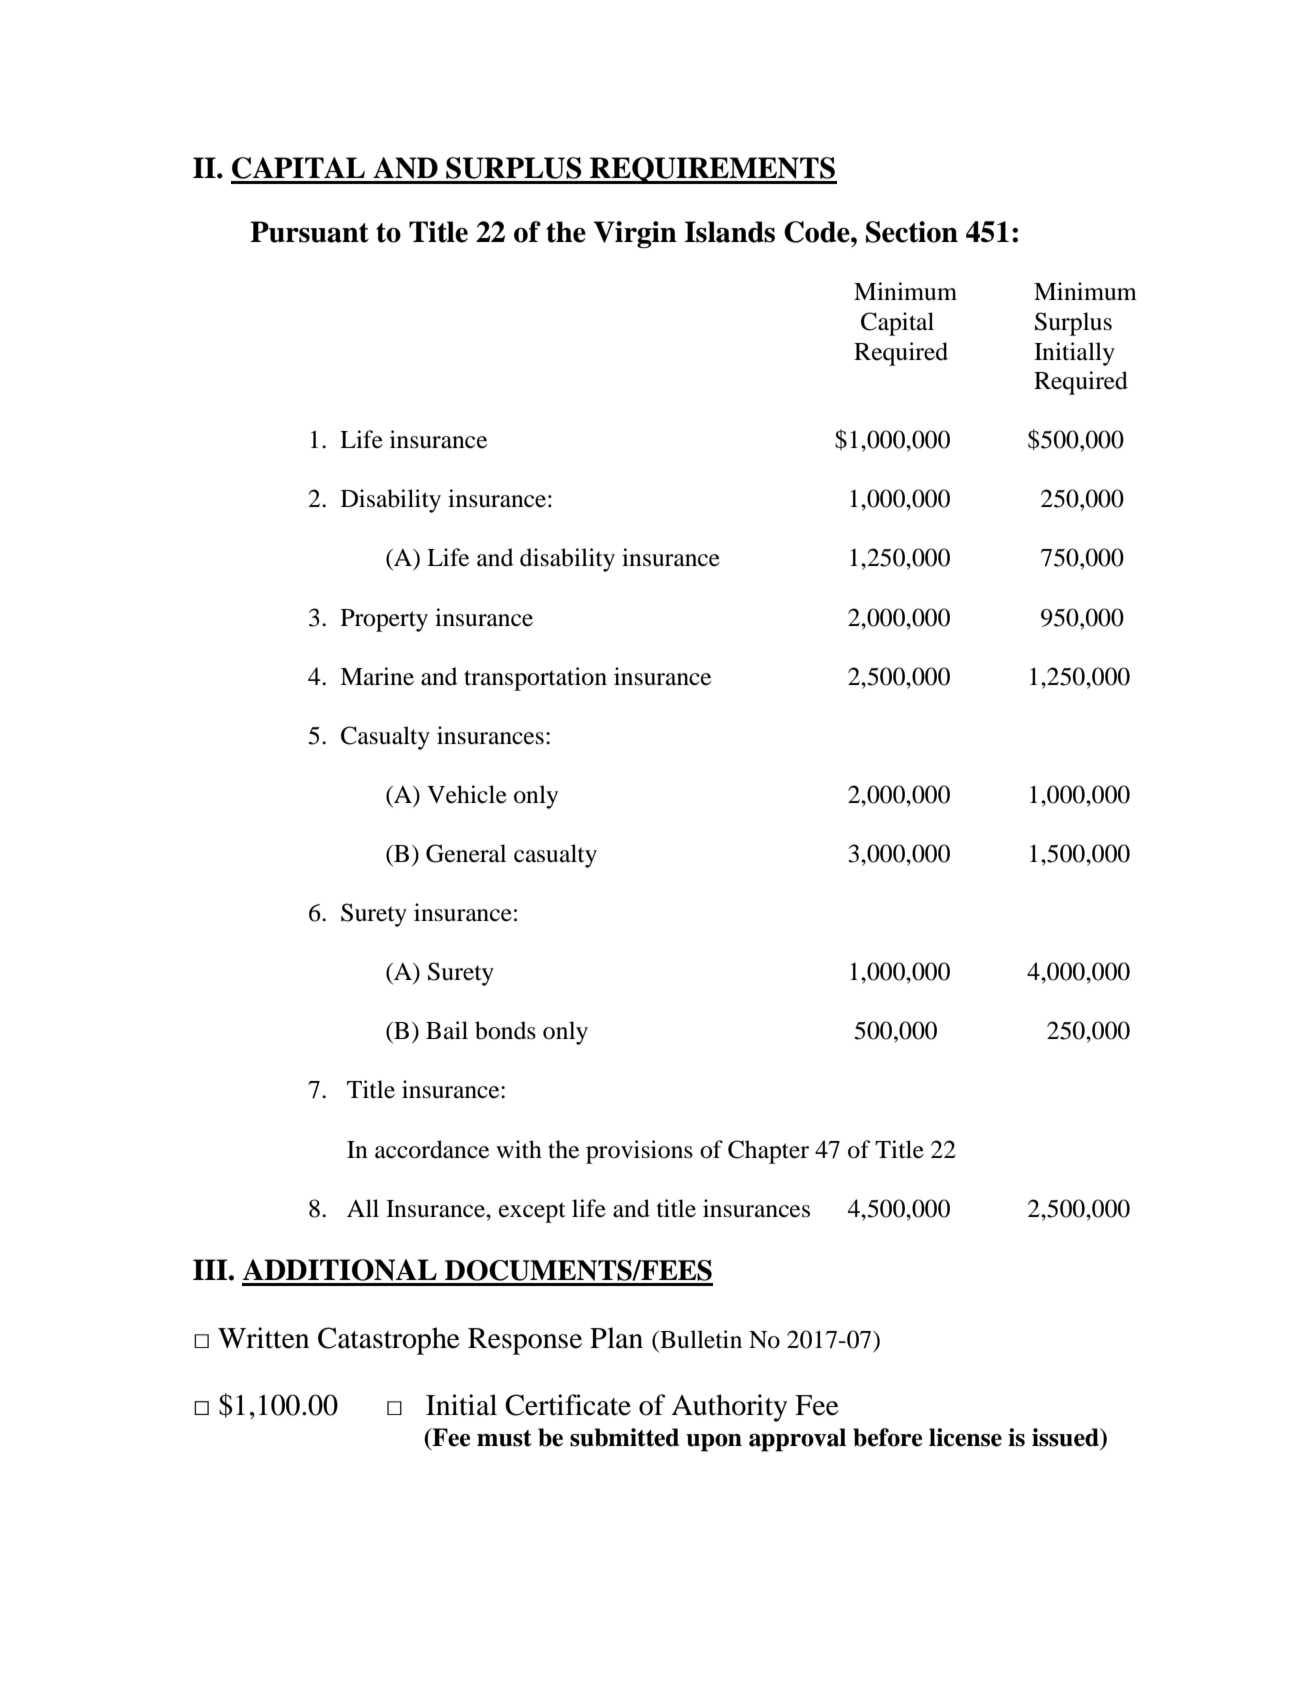 The height and width of the screenshot is (1696, 1310). I want to click on accordance, so click(432, 1149).
